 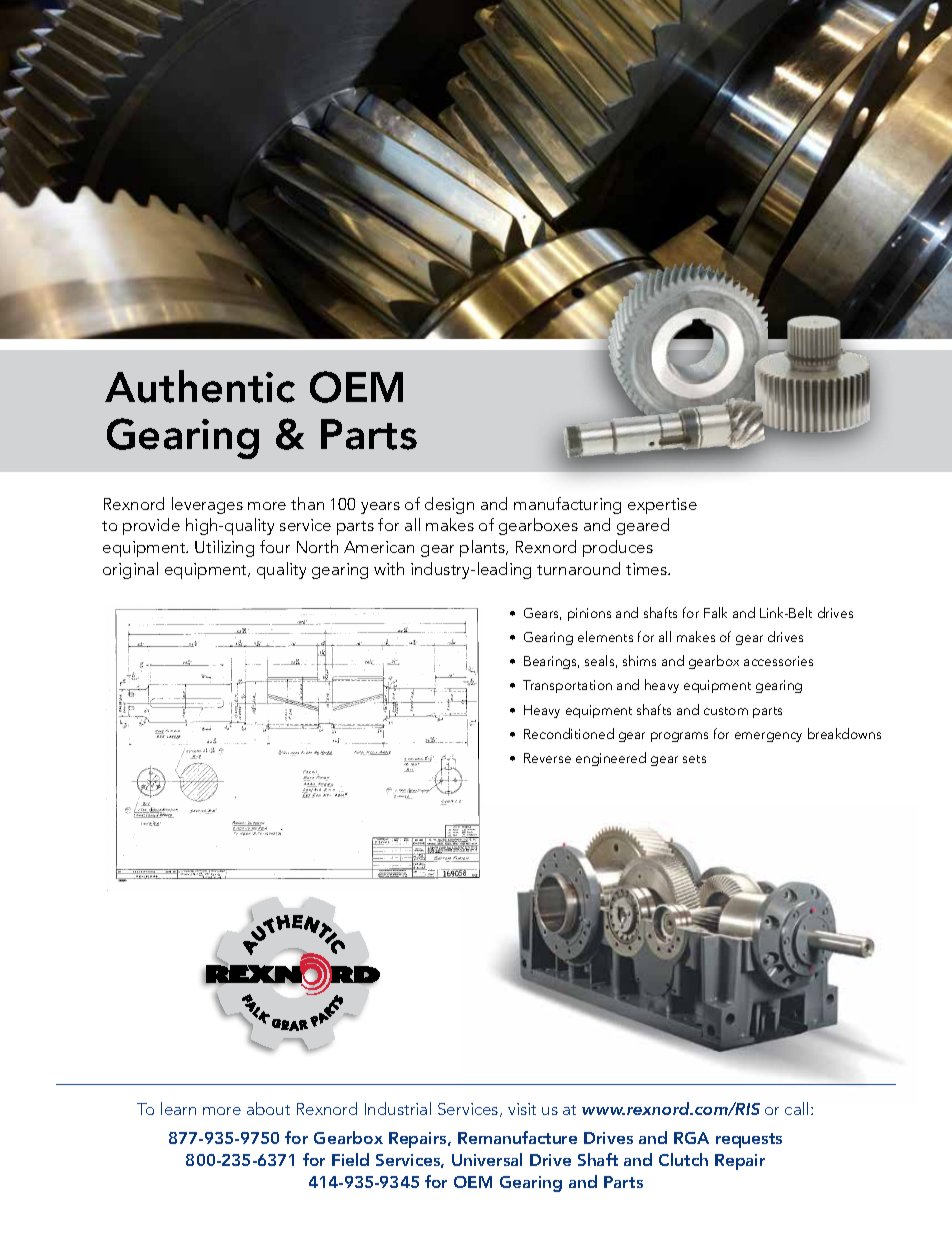 What do you see at coordinates (268, 1108) in the page?
I see `about` at bounding box center [268, 1108].
